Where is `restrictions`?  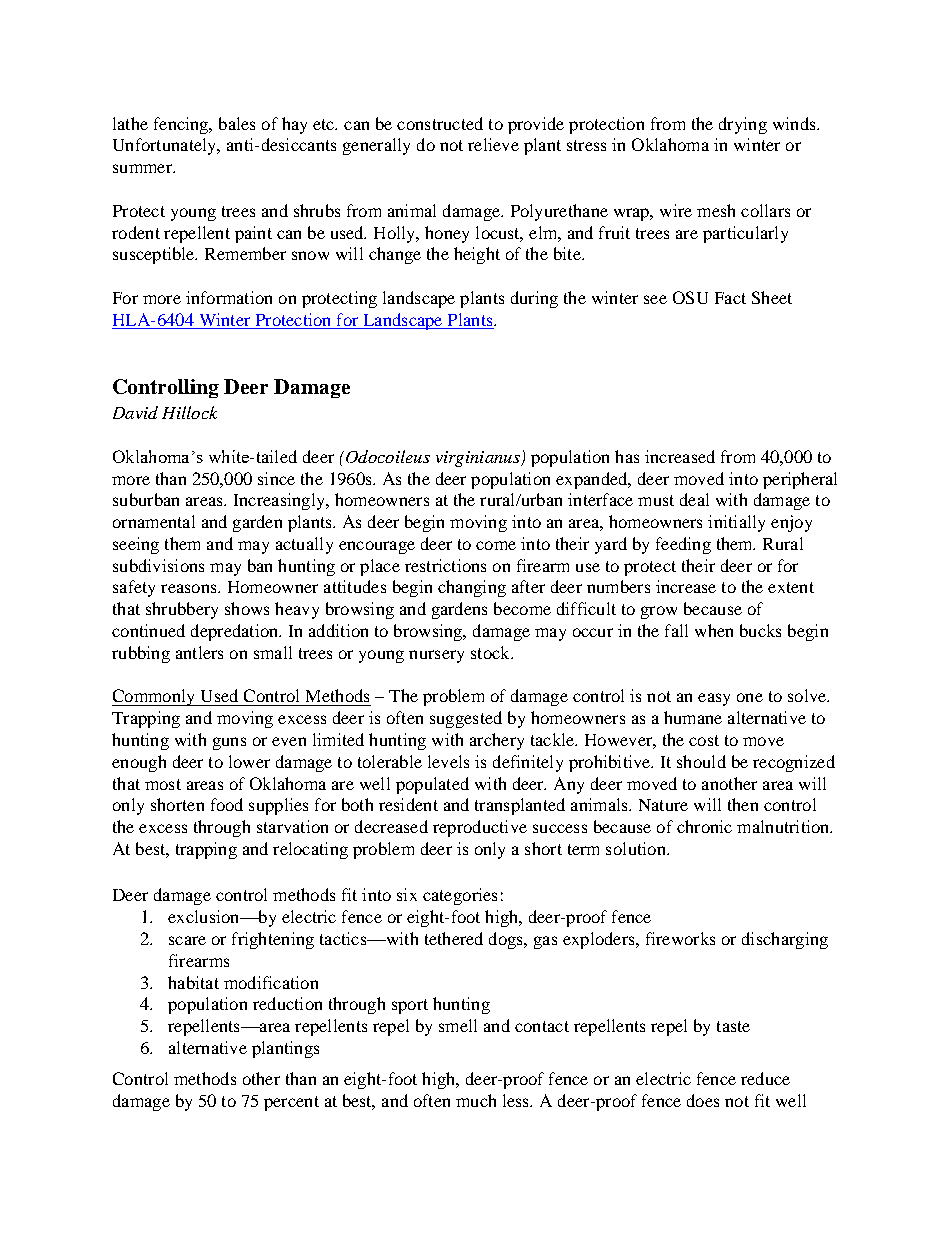
restrictions is located at coordinates (445, 565).
